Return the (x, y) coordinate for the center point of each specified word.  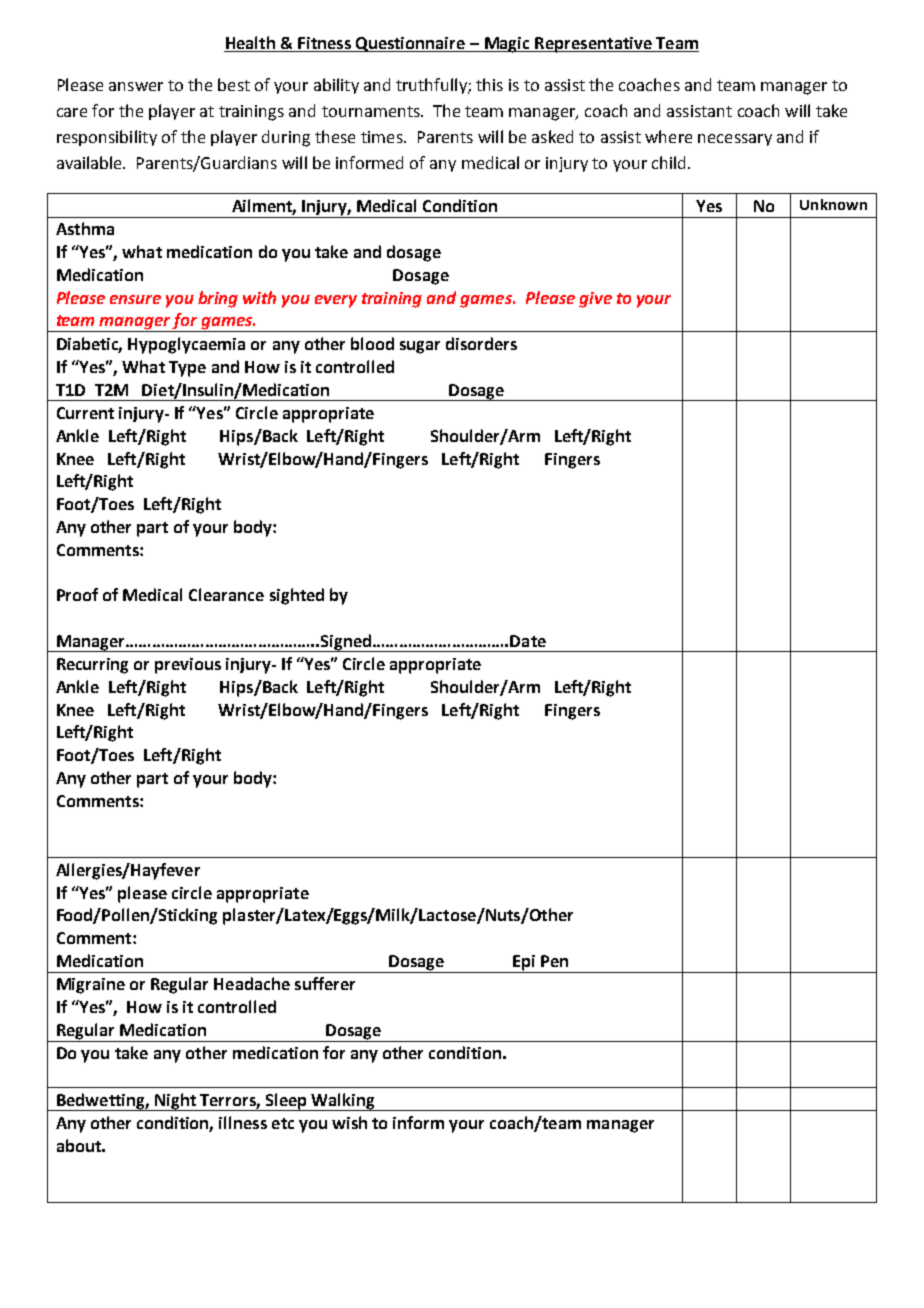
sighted (297, 596)
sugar (420, 347)
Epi (524, 964)
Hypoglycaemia (186, 345)
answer (136, 86)
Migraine (91, 986)
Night (175, 1102)
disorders (481, 343)
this (489, 84)
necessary (735, 140)
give (595, 300)
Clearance (226, 594)
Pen (554, 961)
